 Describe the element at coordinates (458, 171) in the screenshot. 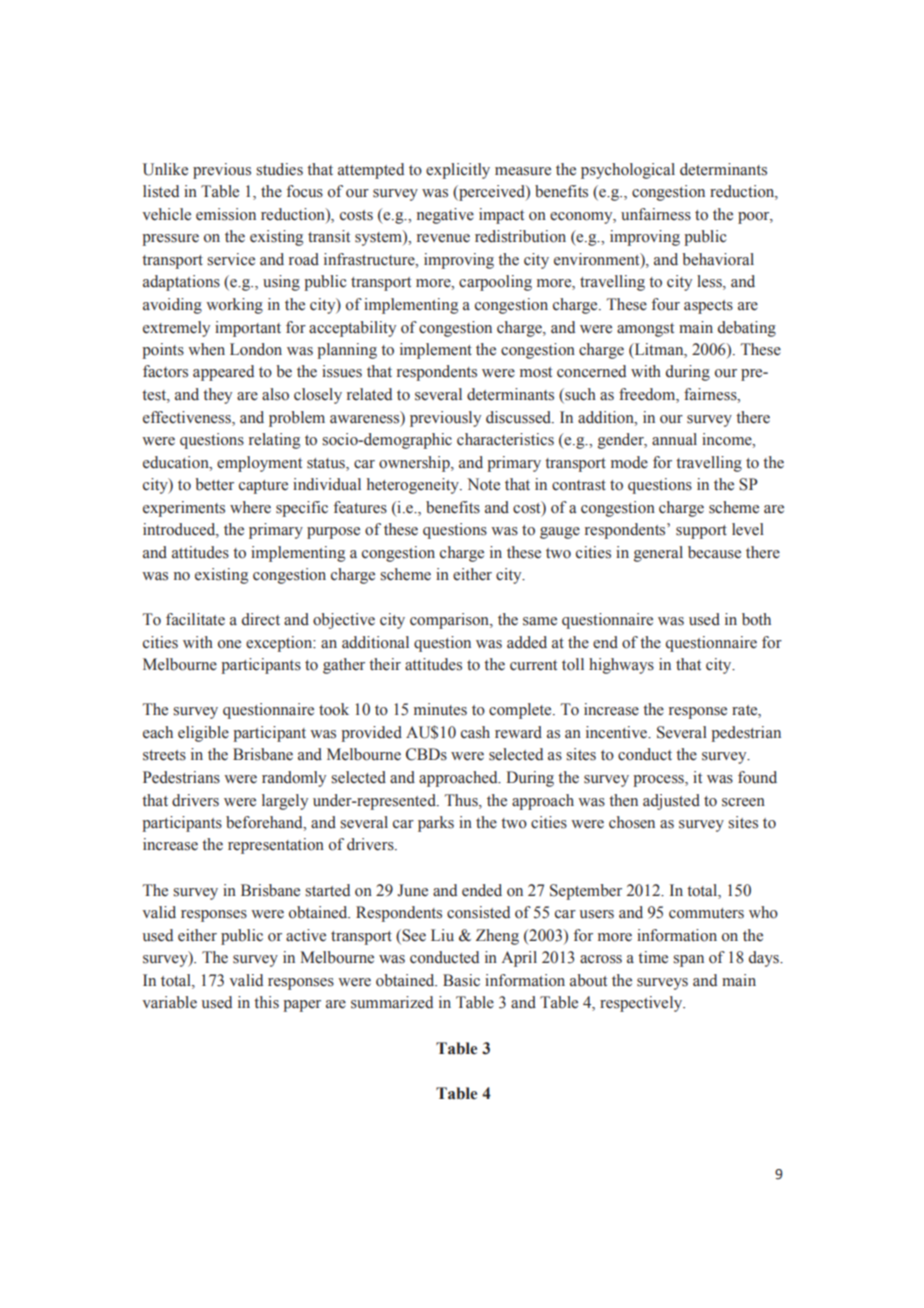

I see `explicitly` at that location.
